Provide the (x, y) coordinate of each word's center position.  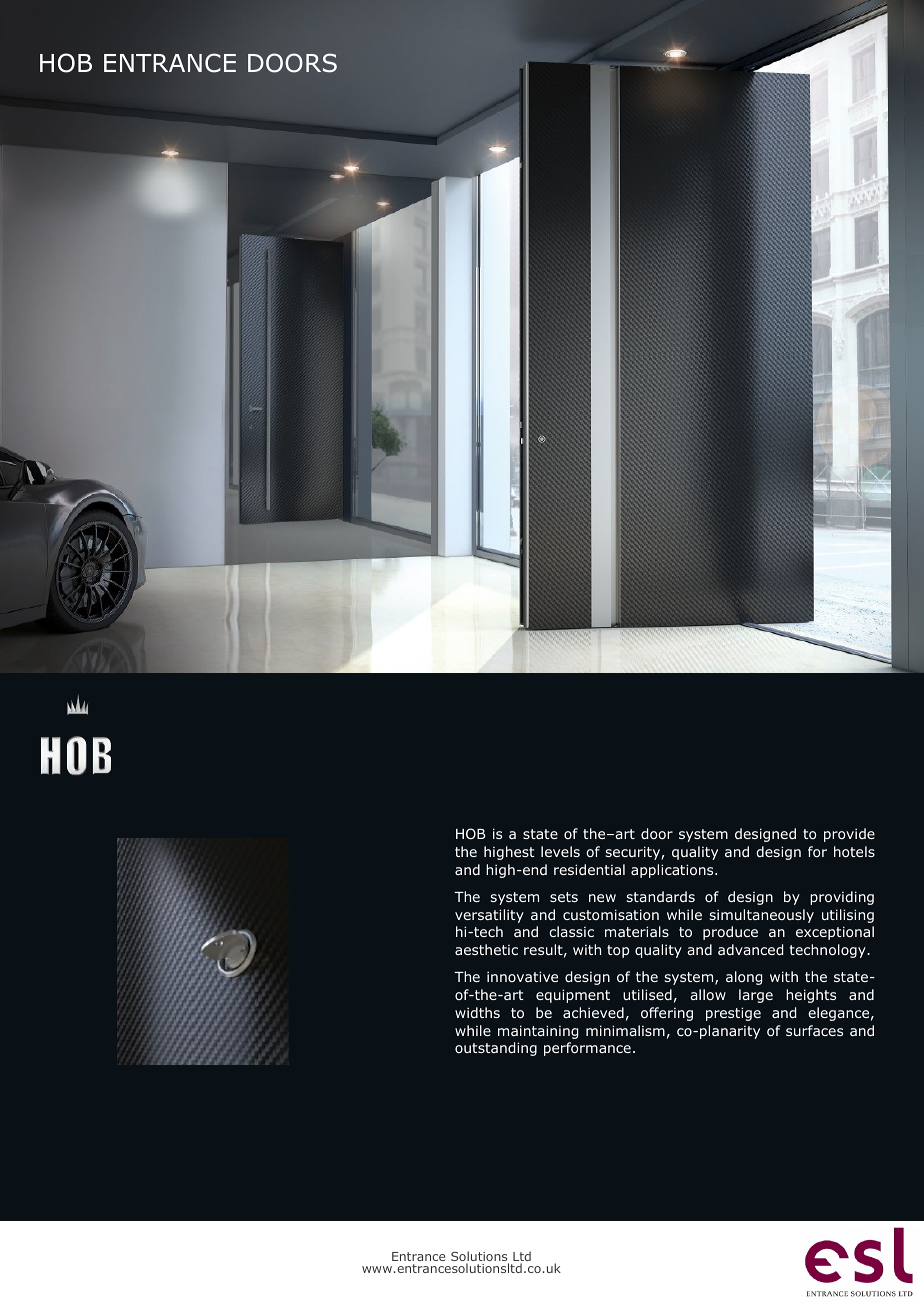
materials (637, 931)
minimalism (625, 1030)
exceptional (835, 933)
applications (673, 871)
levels (560, 851)
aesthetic (486, 949)
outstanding (496, 1049)
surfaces (814, 1030)
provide (849, 835)
